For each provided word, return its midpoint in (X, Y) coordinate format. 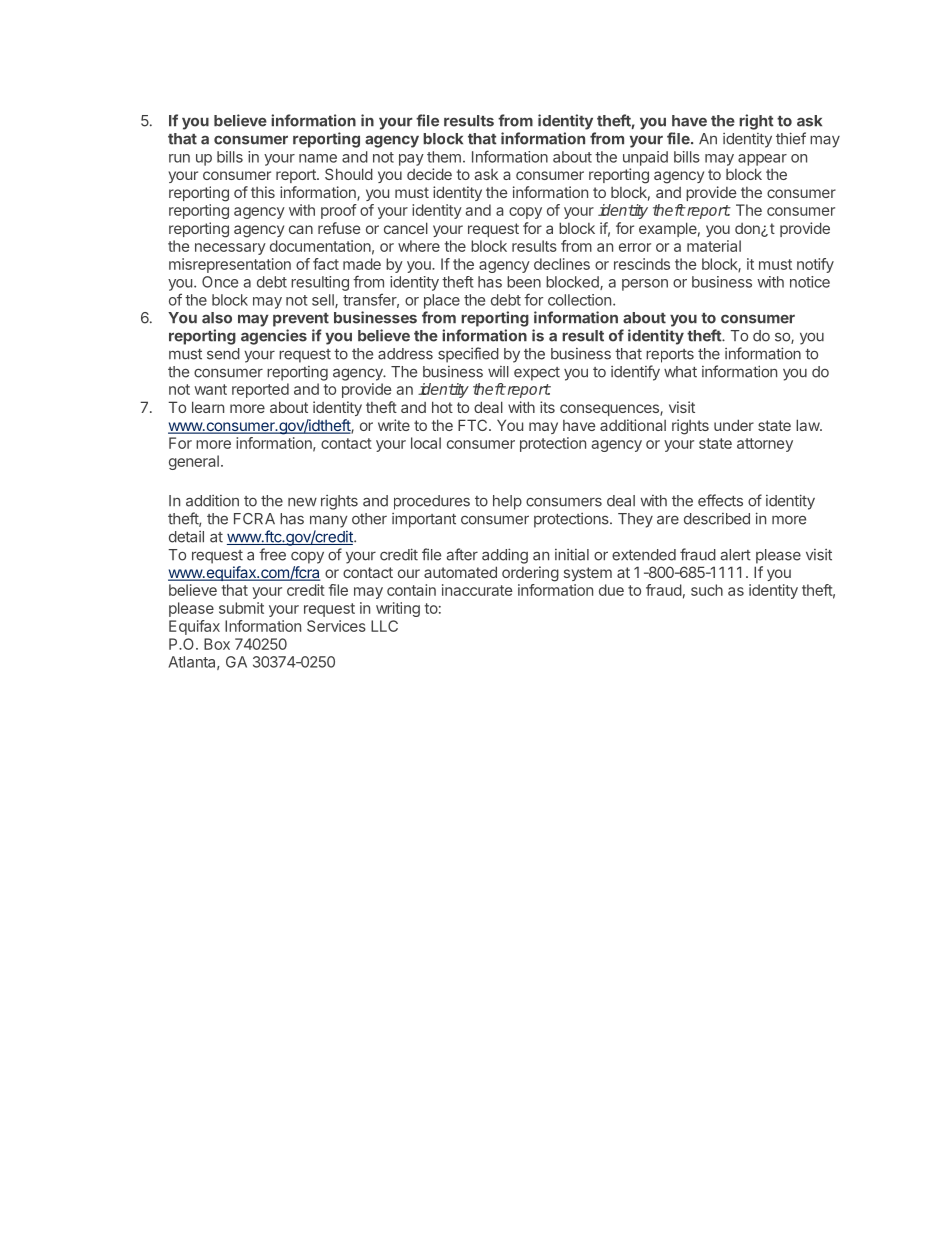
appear (762, 160)
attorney (765, 445)
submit (241, 608)
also (217, 318)
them (444, 157)
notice (810, 282)
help (507, 502)
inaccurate (477, 590)
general (194, 462)
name (318, 158)
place (442, 301)
